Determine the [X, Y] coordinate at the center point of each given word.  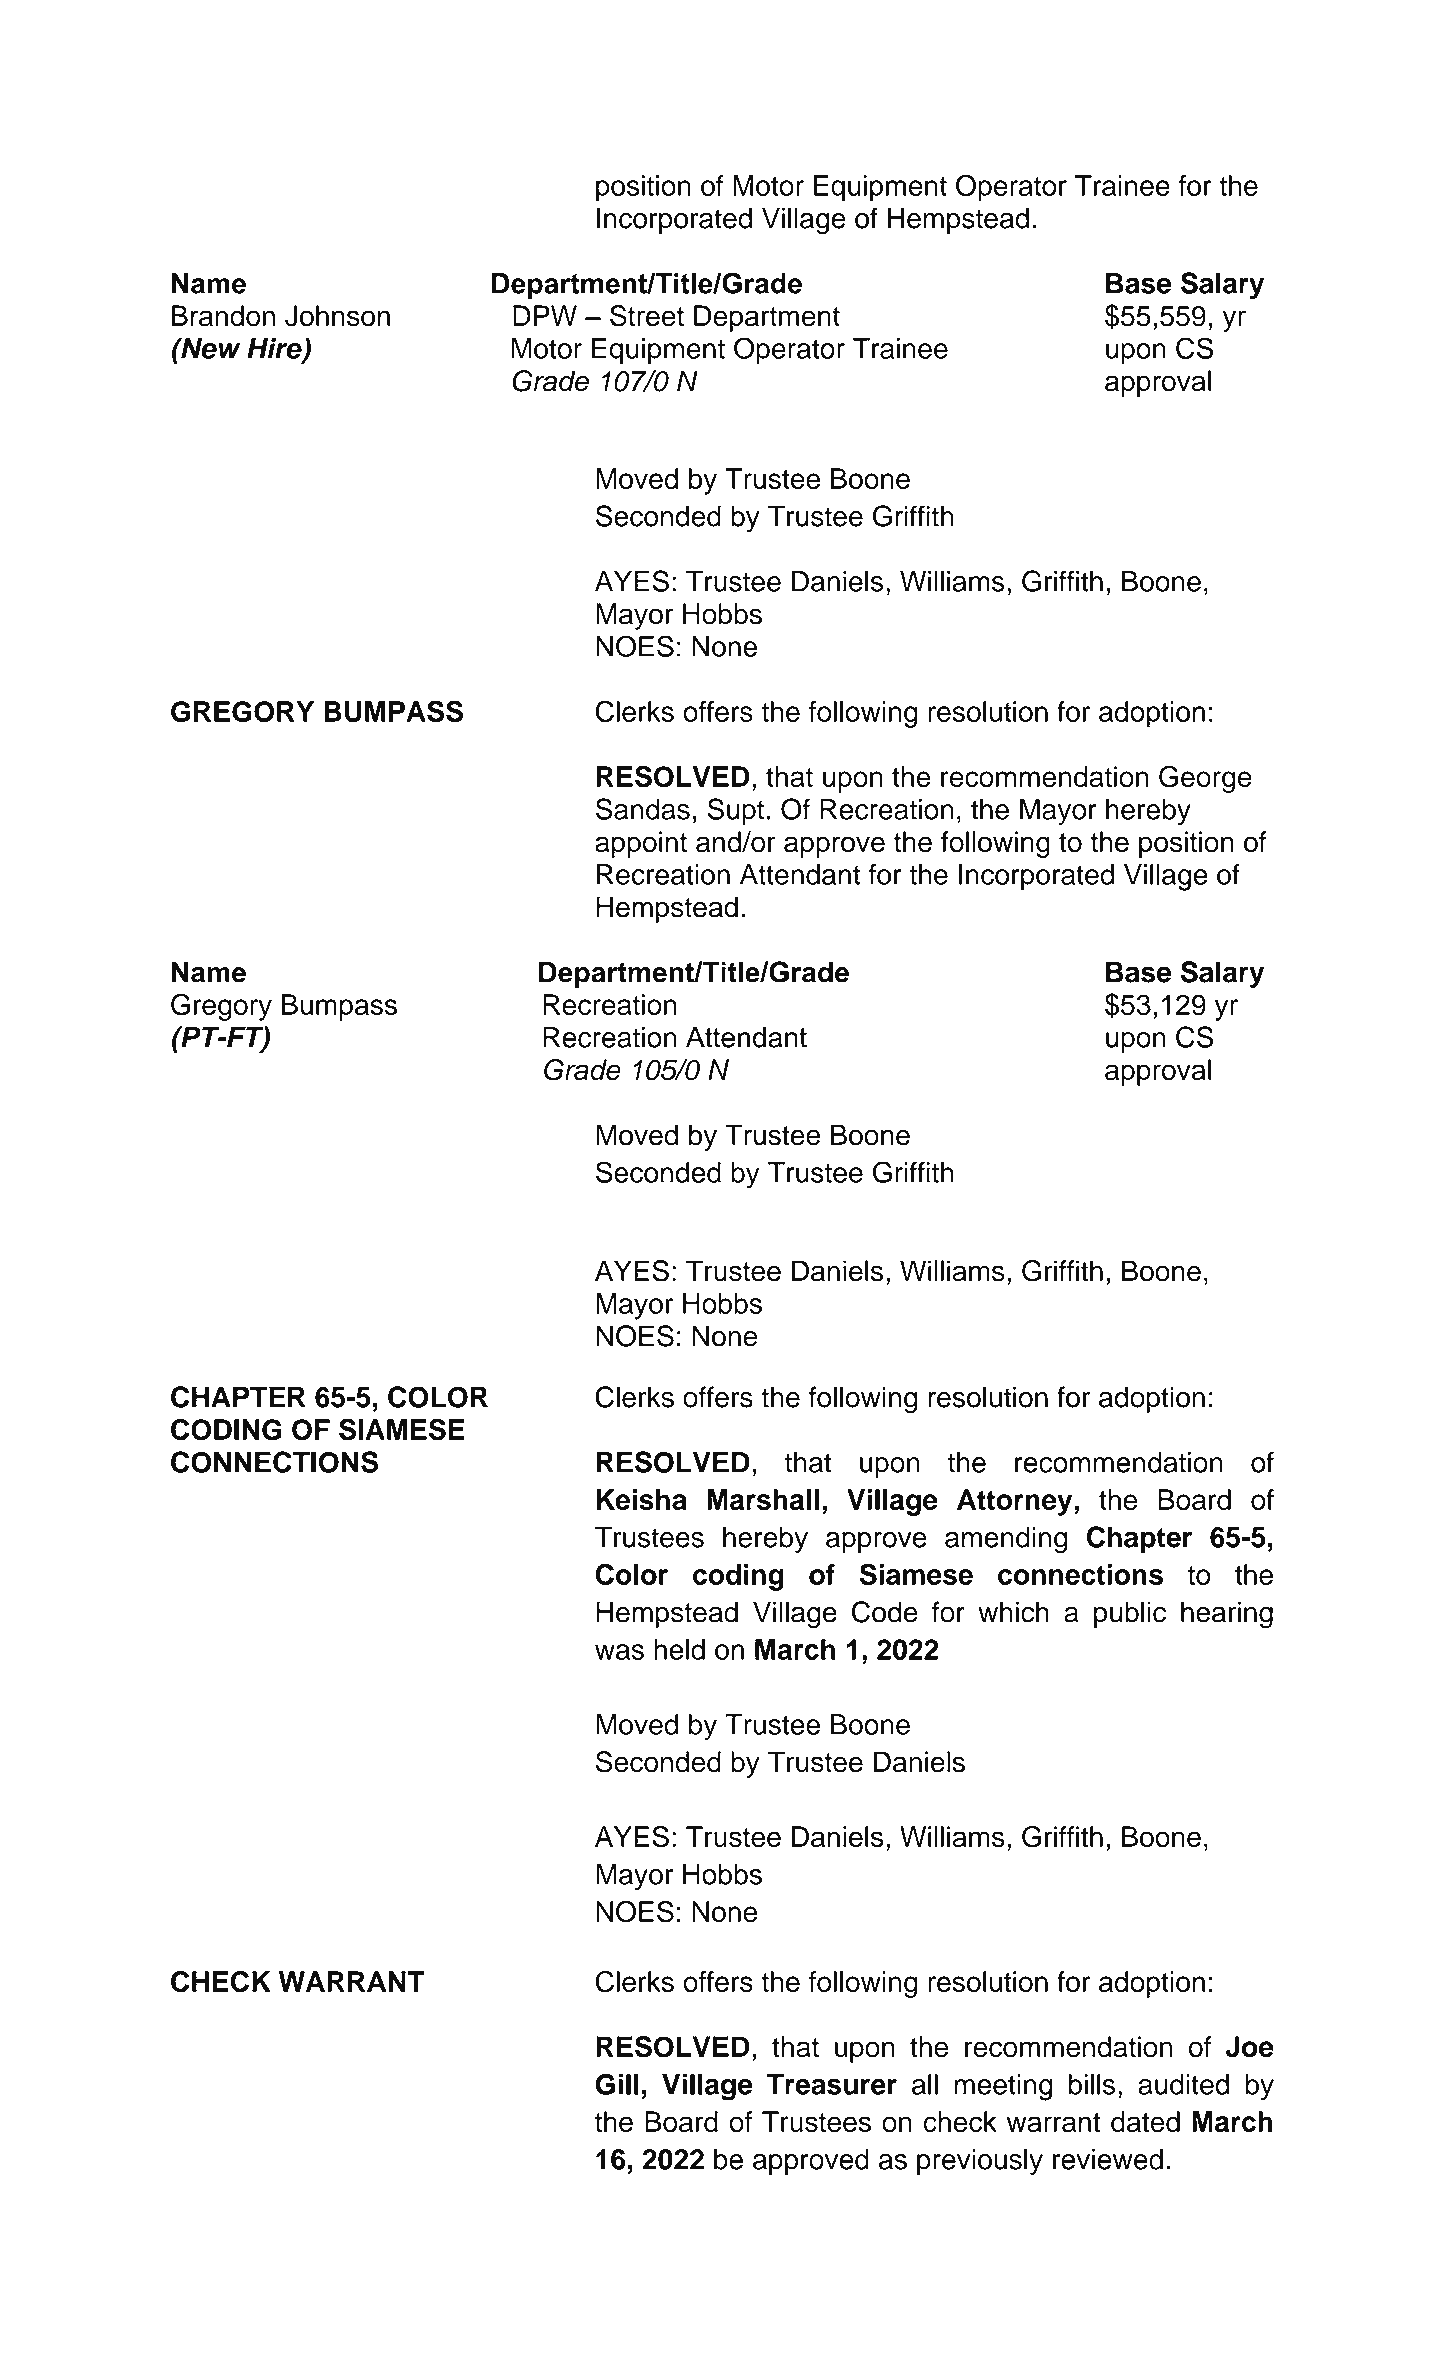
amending [1006, 1540]
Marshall [763, 1499]
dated [1145, 2122]
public [1130, 1614]
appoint [641, 844]
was [619, 1652]
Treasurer [832, 2084]
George [1205, 779]
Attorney [1014, 1502]
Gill [617, 2084]
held [679, 1649]
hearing [1227, 1615]
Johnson [337, 316]
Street [647, 316]
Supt [735, 811]
